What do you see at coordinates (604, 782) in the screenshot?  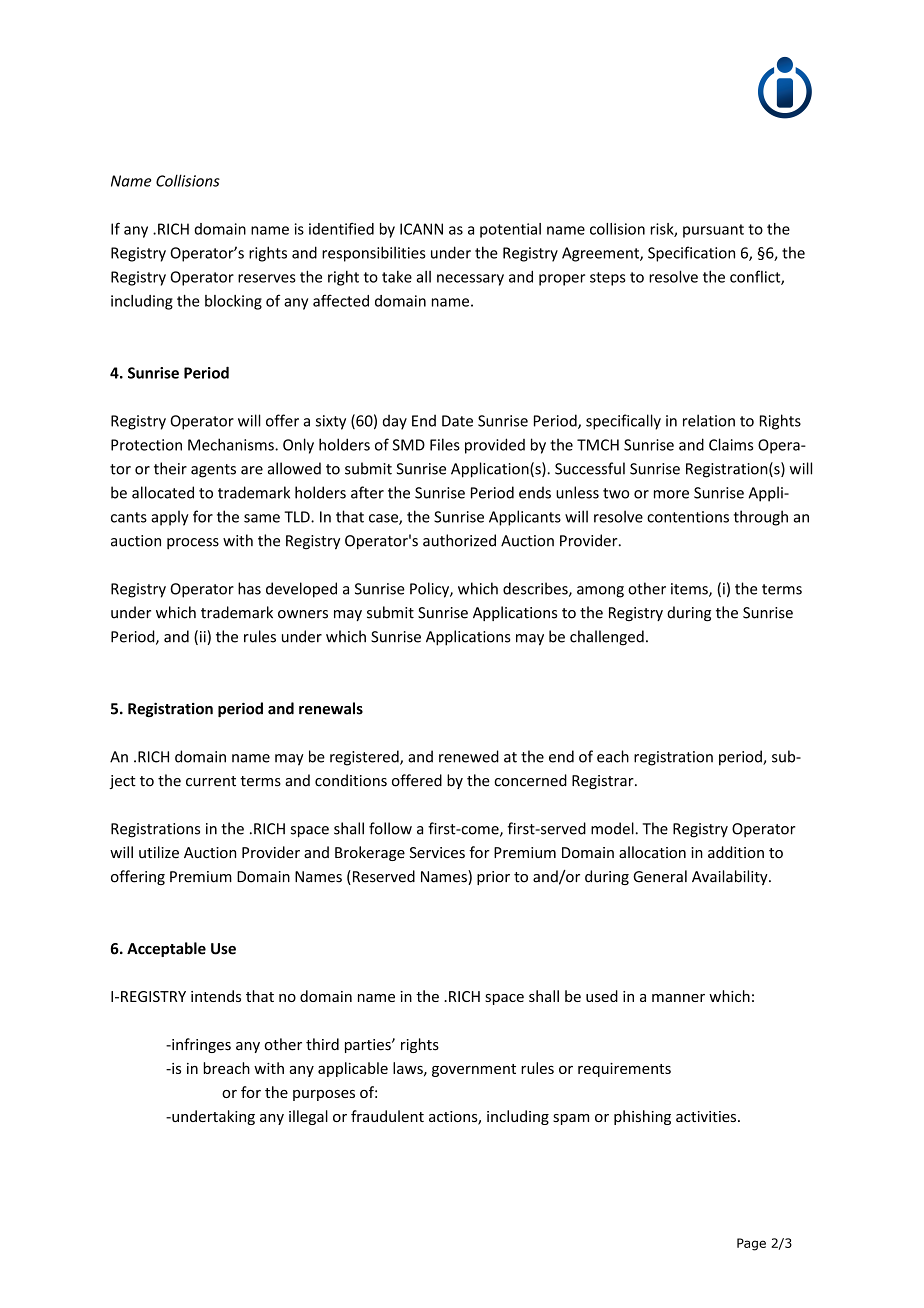 I see `Registrar` at bounding box center [604, 782].
